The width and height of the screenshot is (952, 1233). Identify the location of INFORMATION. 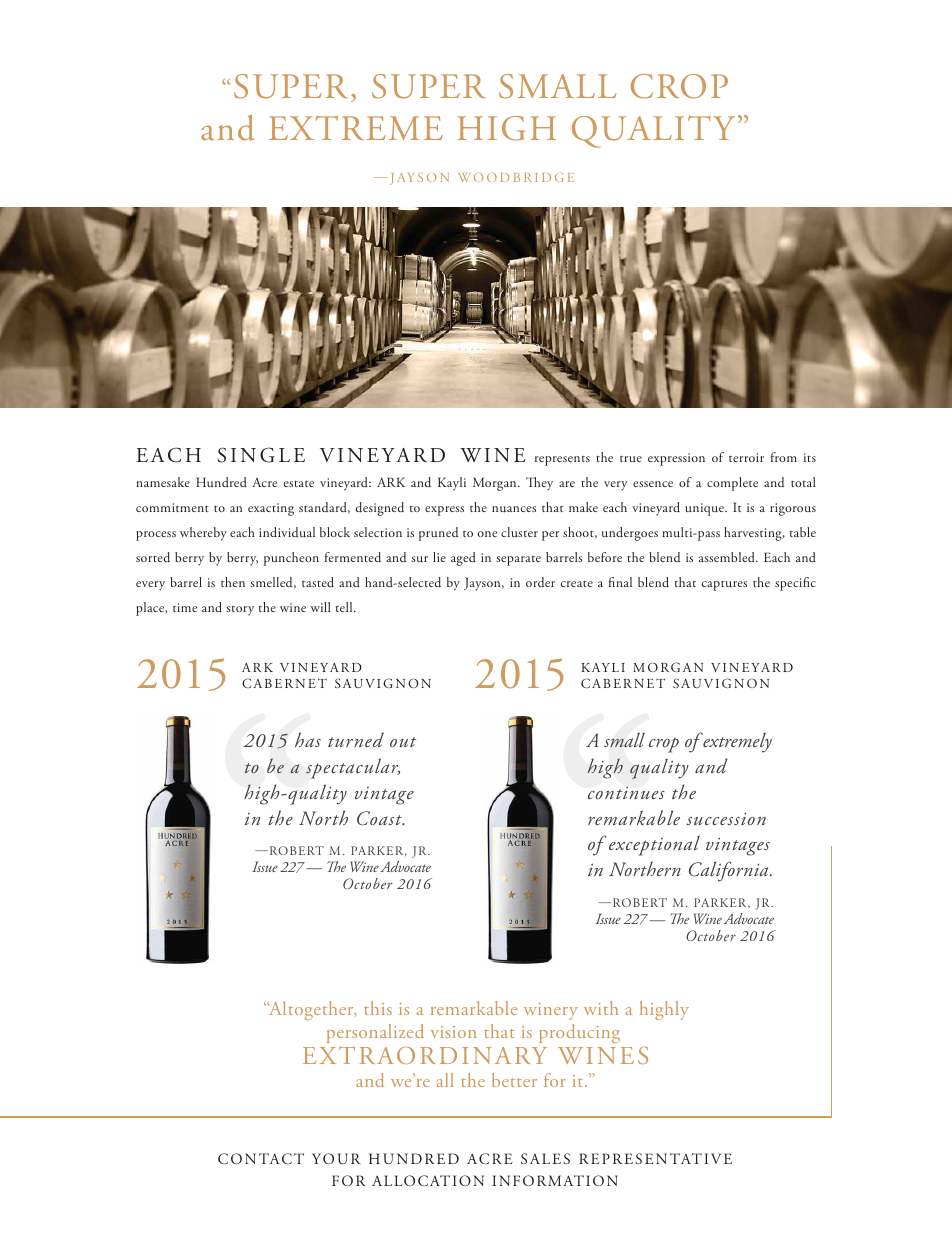
(555, 1180).
